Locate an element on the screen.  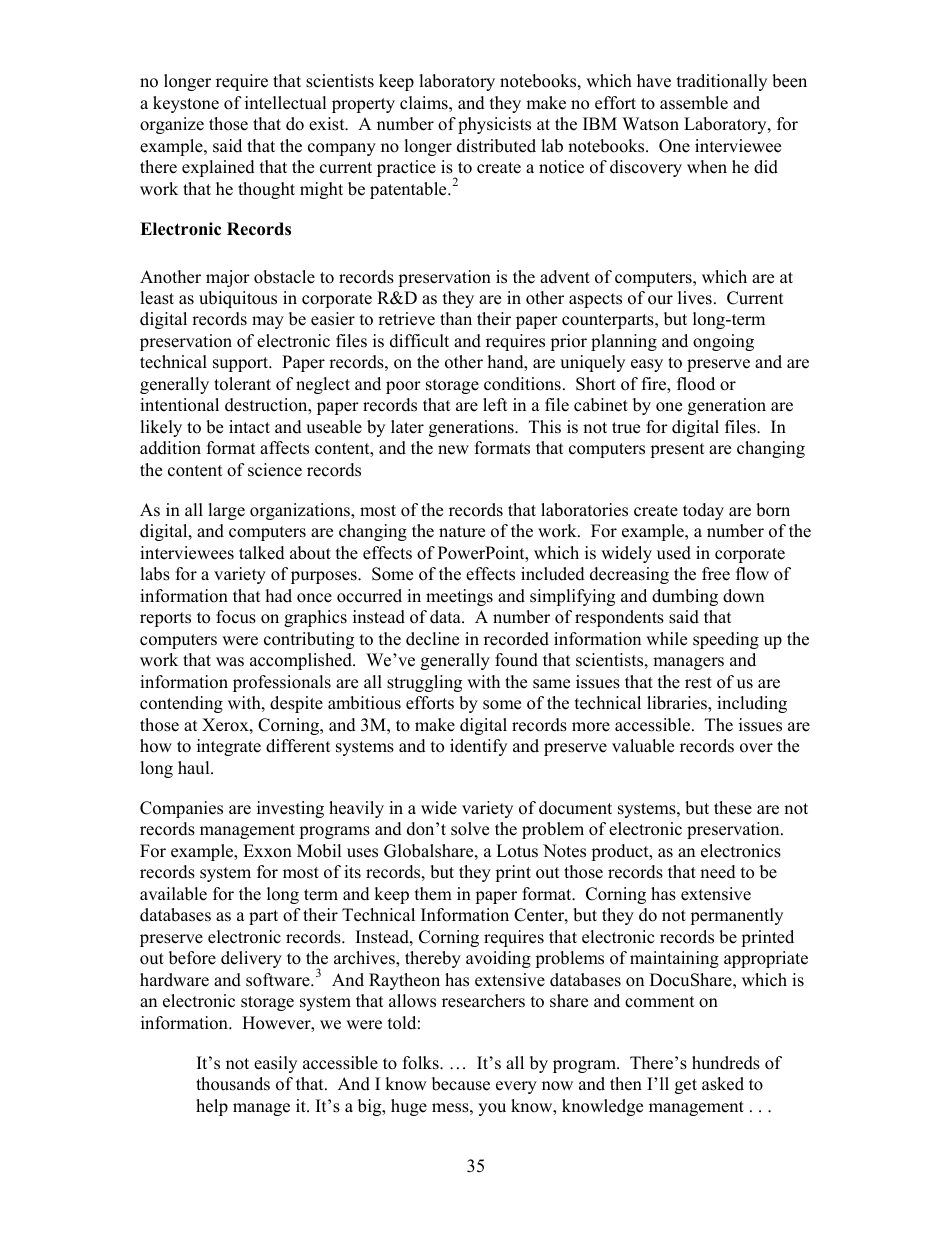
large is located at coordinates (226, 511).
